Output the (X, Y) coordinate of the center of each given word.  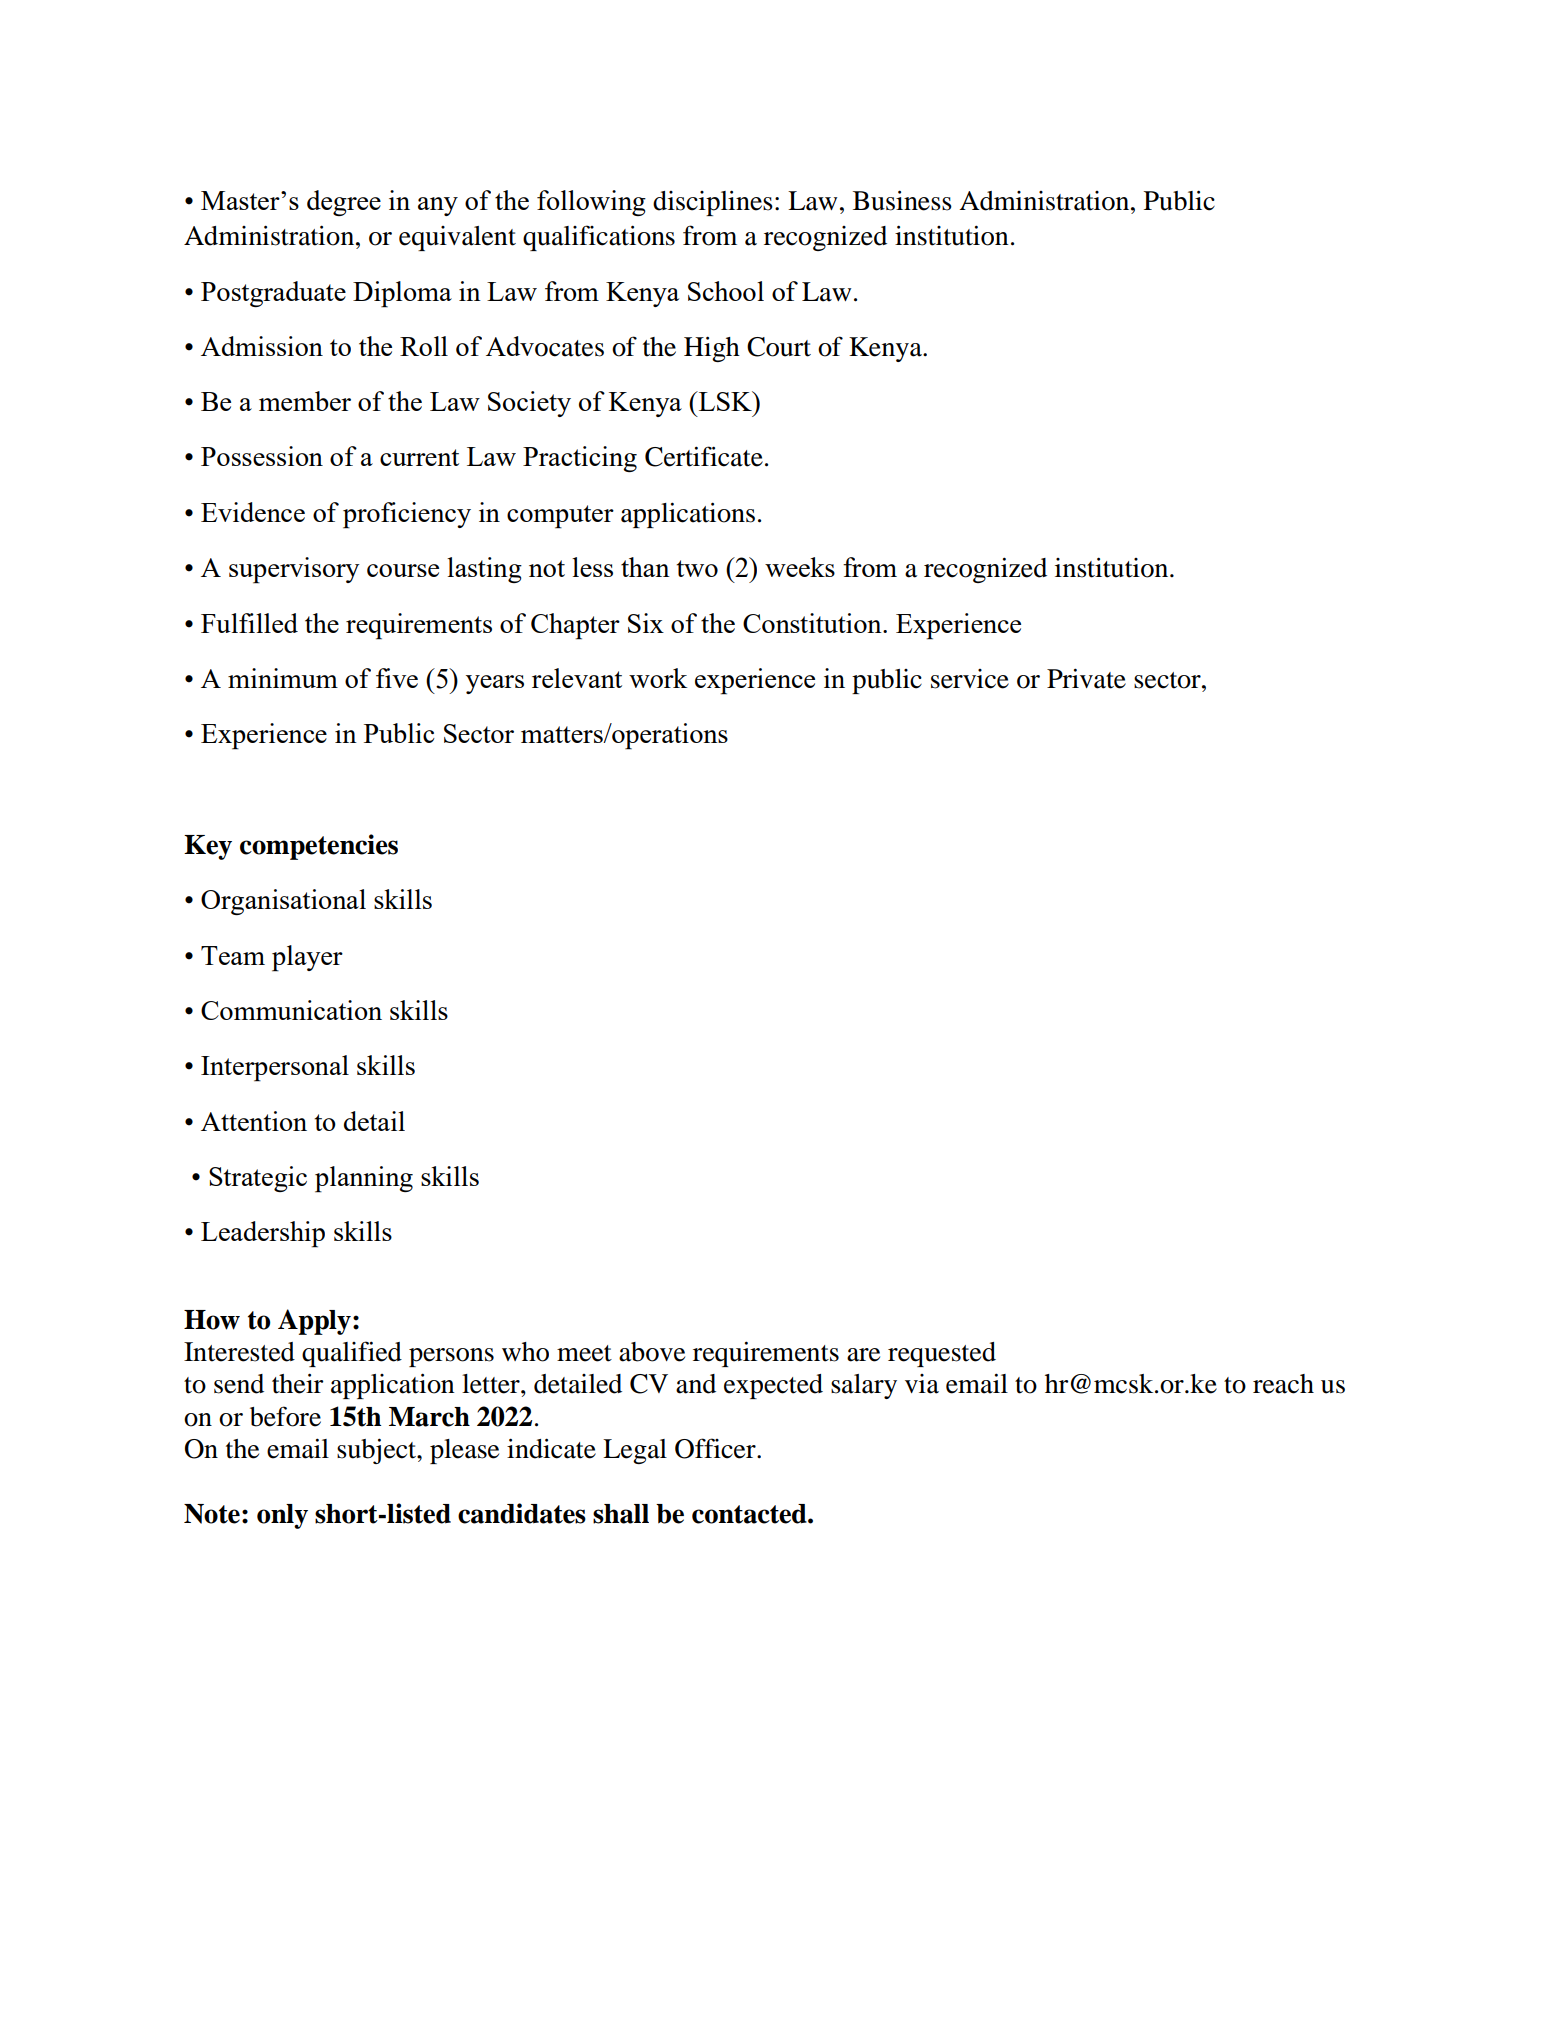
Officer (716, 1448)
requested (942, 1354)
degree (344, 203)
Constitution (813, 623)
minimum (283, 678)
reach (1283, 1384)
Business (902, 200)
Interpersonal (275, 1068)
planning (364, 1179)
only (282, 1516)
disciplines (713, 203)
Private (1086, 678)
